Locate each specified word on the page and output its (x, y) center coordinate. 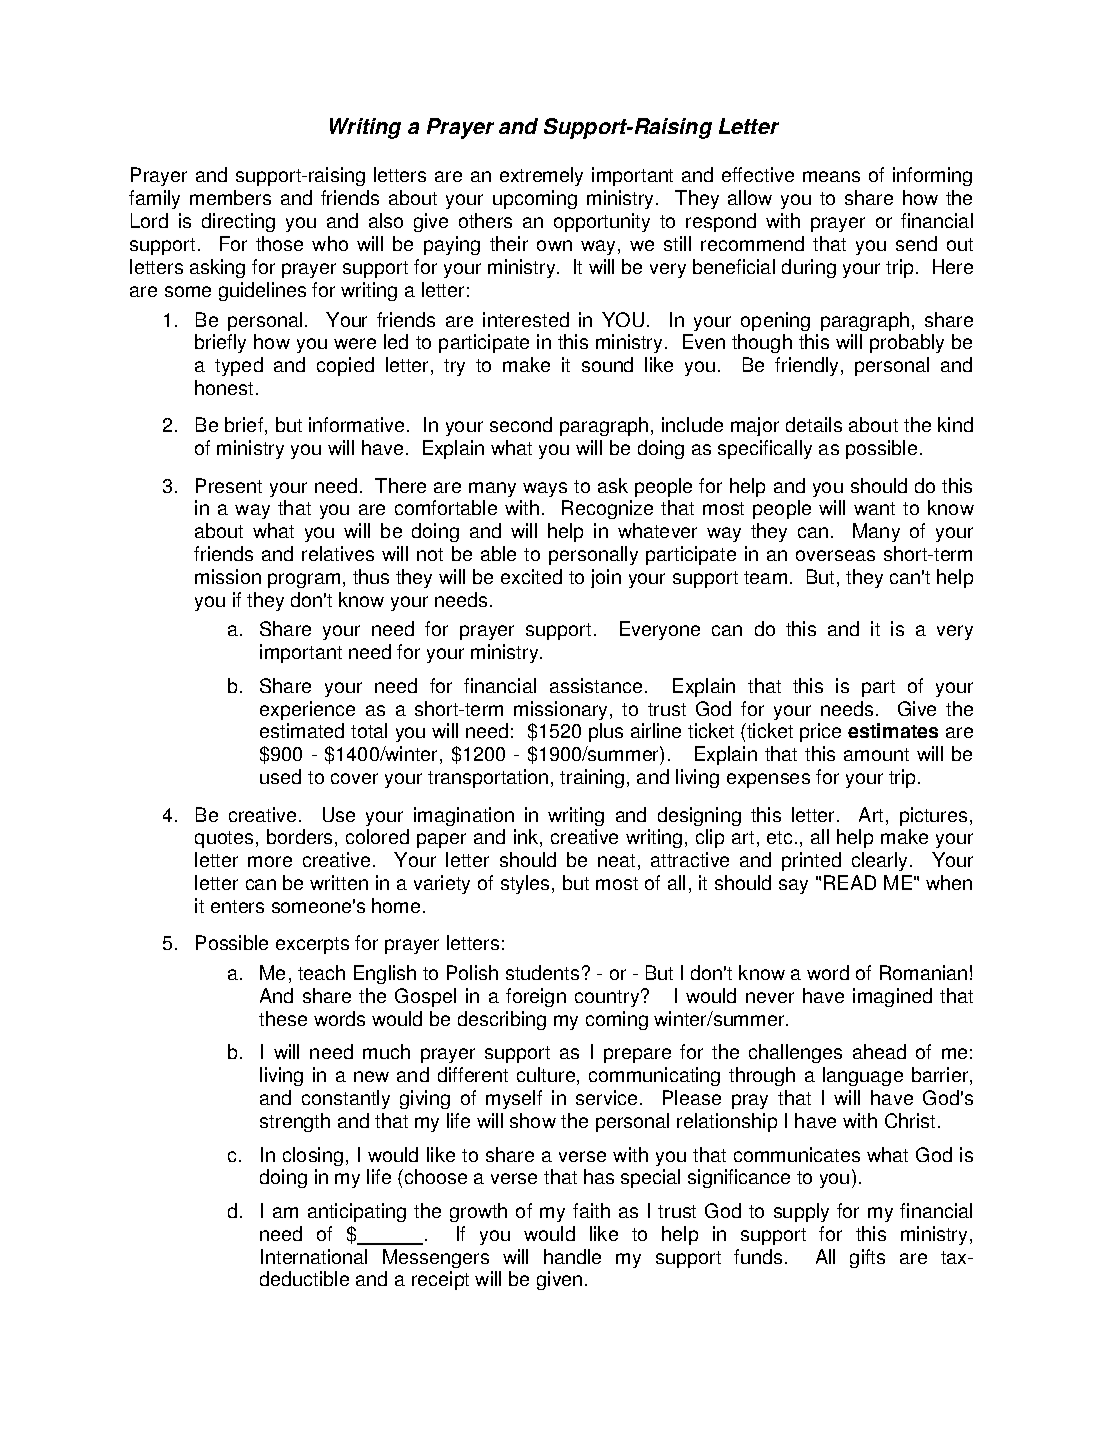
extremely (541, 176)
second (521, 424)
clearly (881, 861)
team (765, 577)
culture (547, 1076)
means (831, 176)
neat (616, 860)
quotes (224, 839)
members (230, 197)
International (314, 1256)
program (304, 580)
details (814, 424)
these (283, 1018)
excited (531, 576)
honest (224, 387)
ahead (879, 1051)
